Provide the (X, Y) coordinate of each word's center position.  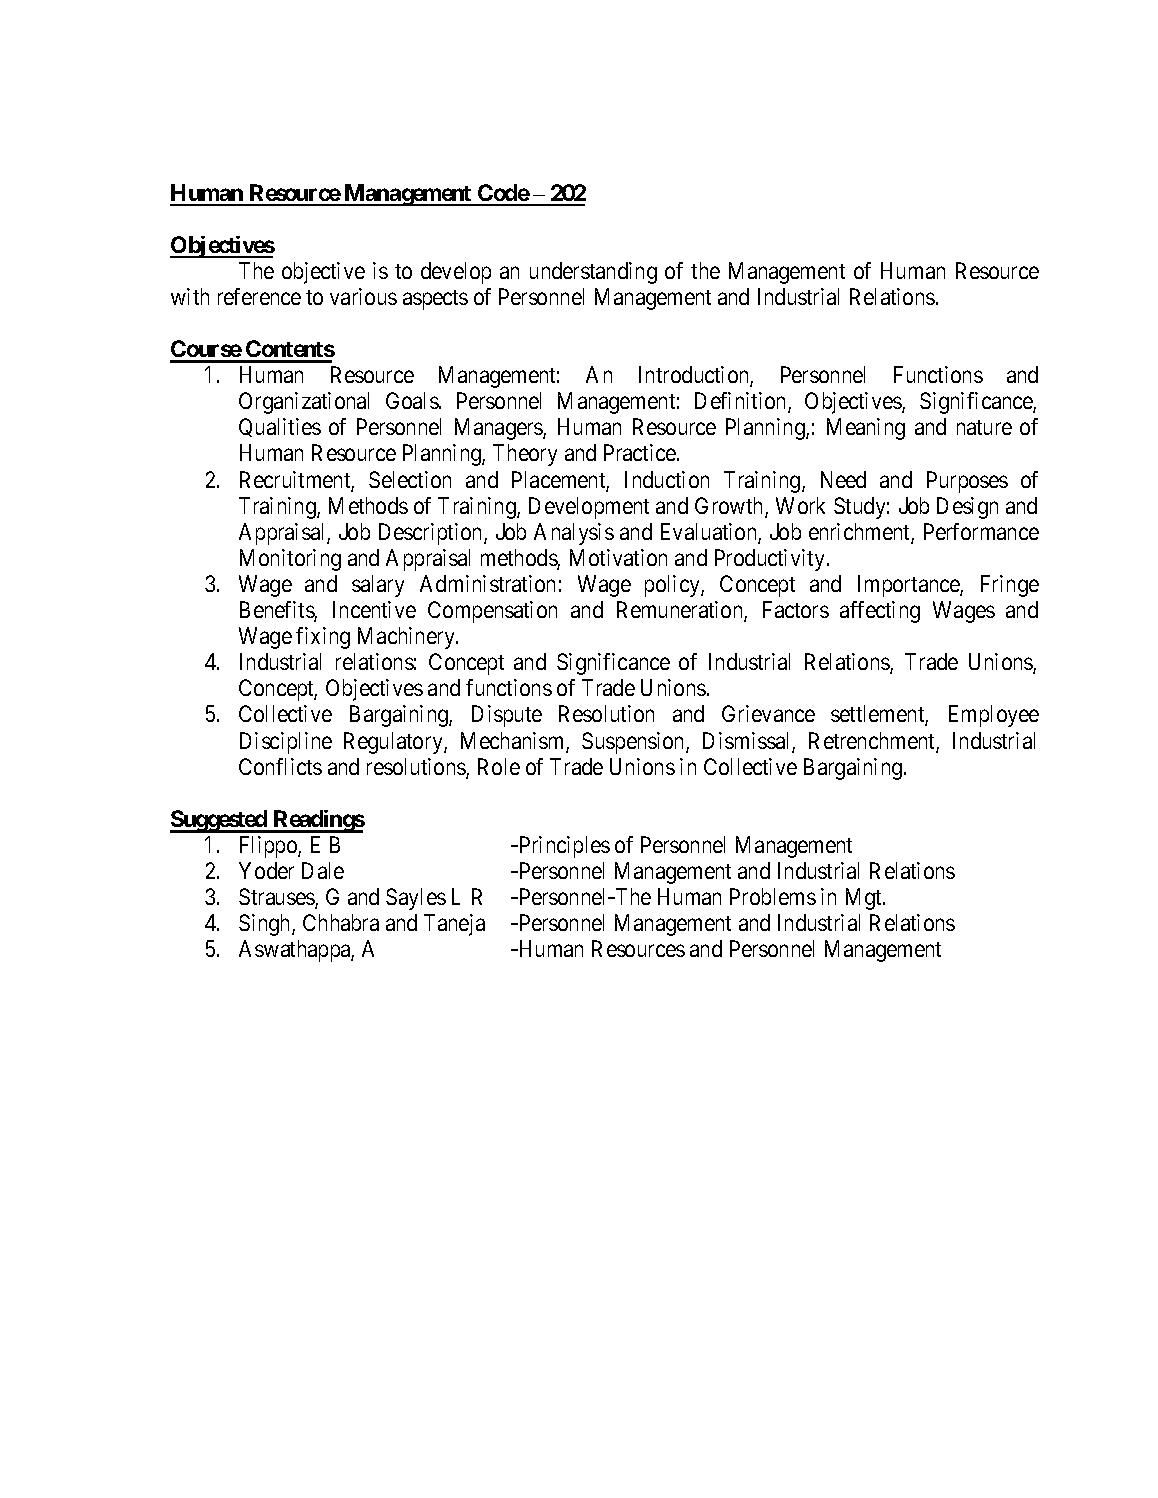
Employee (994, 716)
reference (259, 296)
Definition (742, 402)
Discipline (286, 743)
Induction (667, 479)
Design (967, 508)
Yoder (266, 870)
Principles (563, 847)
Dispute (507, 716)
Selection (410, 479)
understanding (593, 273)
